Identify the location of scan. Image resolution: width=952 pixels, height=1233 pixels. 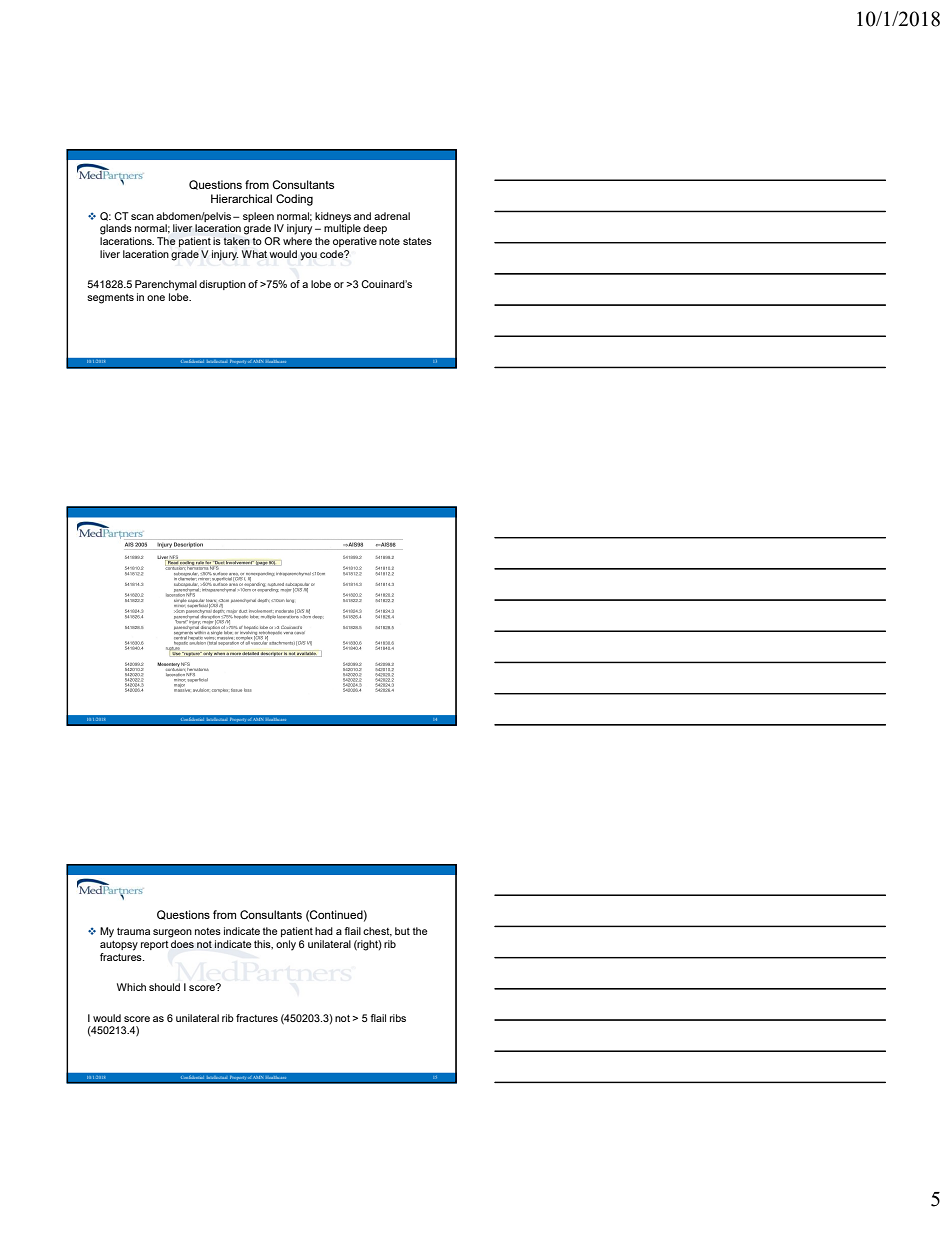
(142, 217).
